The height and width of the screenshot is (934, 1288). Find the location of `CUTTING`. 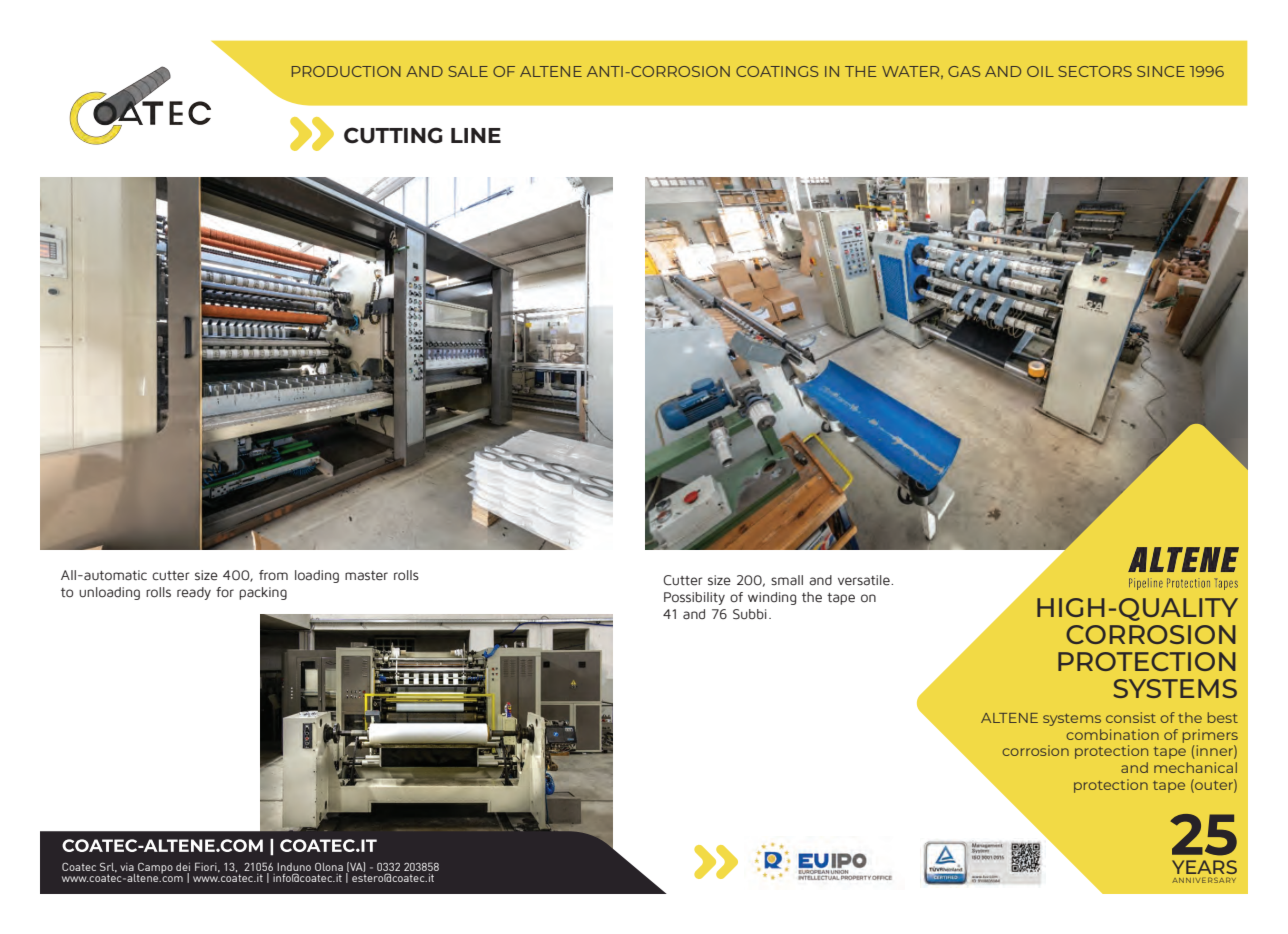

CUTTING is located at coordinates (393, 135).
